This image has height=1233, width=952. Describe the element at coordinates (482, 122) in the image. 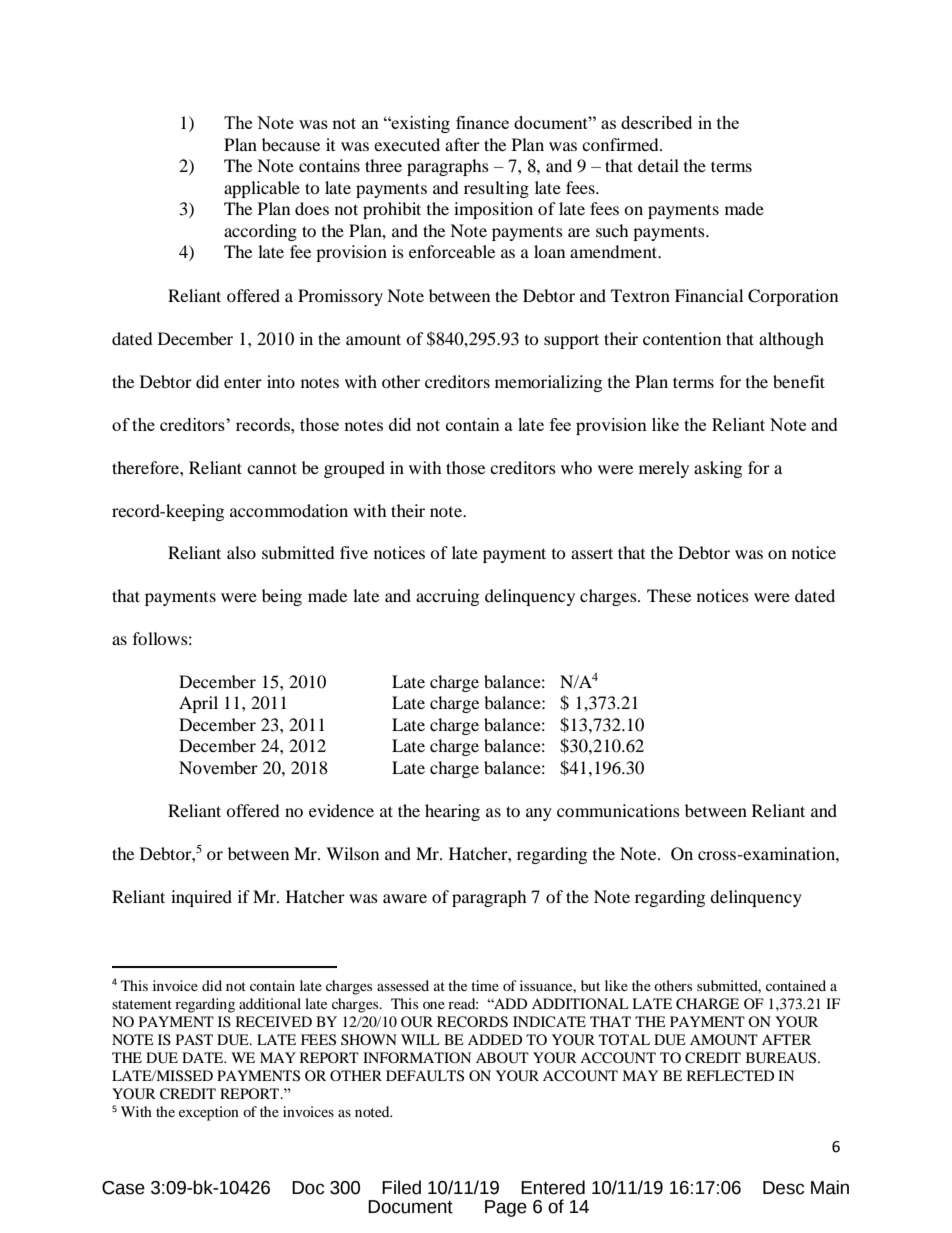

I see `finance` at that location.
